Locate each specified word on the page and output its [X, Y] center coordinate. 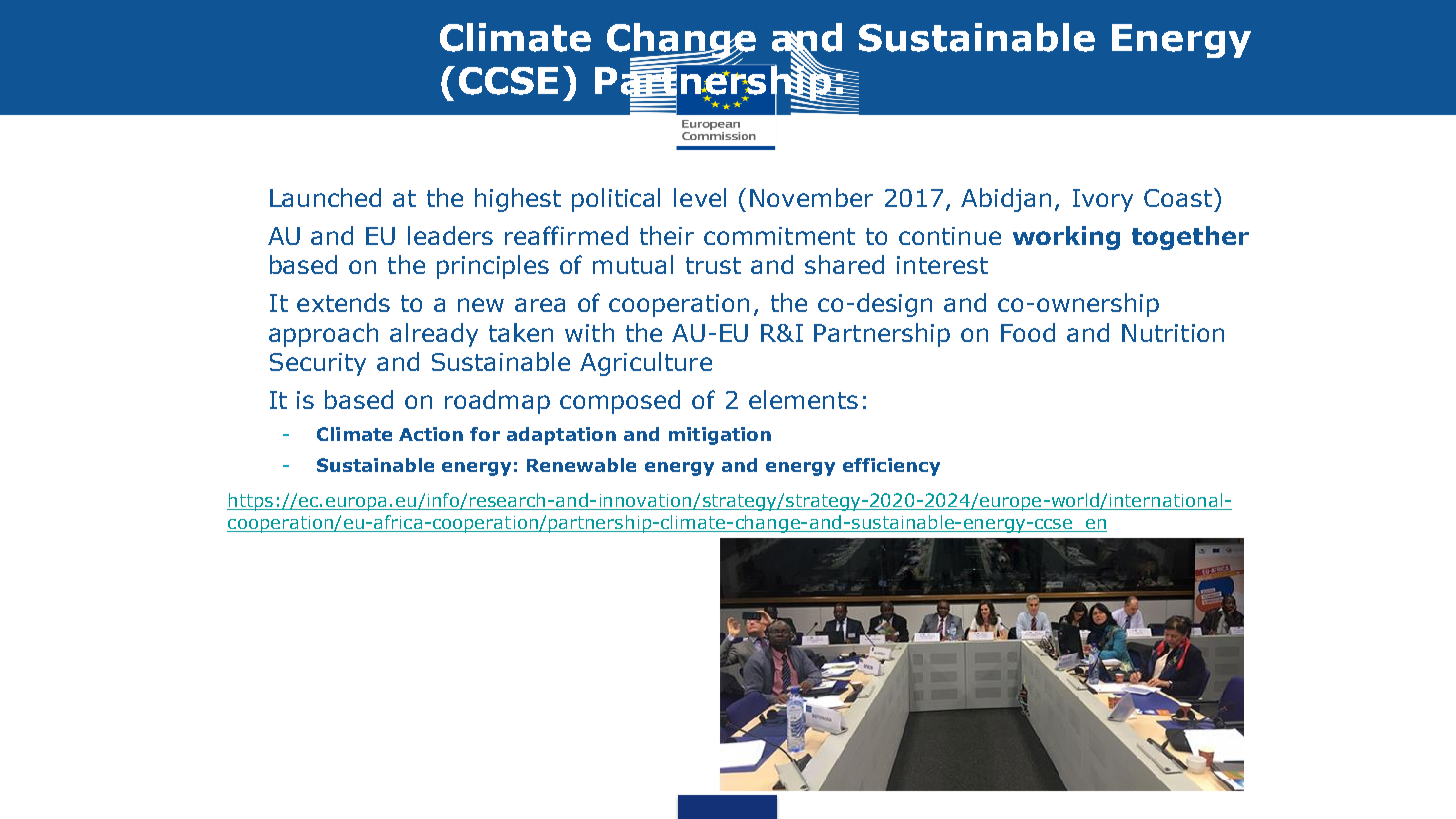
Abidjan [1006, 200]
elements [803, 399]
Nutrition [1173, 333]
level [700, 197]
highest [518, 200]
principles [493, 267]
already [434, 335]
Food [1028, 332]
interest [942, 265]
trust [713, 265]
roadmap [497, 402]
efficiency [891, 467]
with [589, 332]
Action [431, 434]
